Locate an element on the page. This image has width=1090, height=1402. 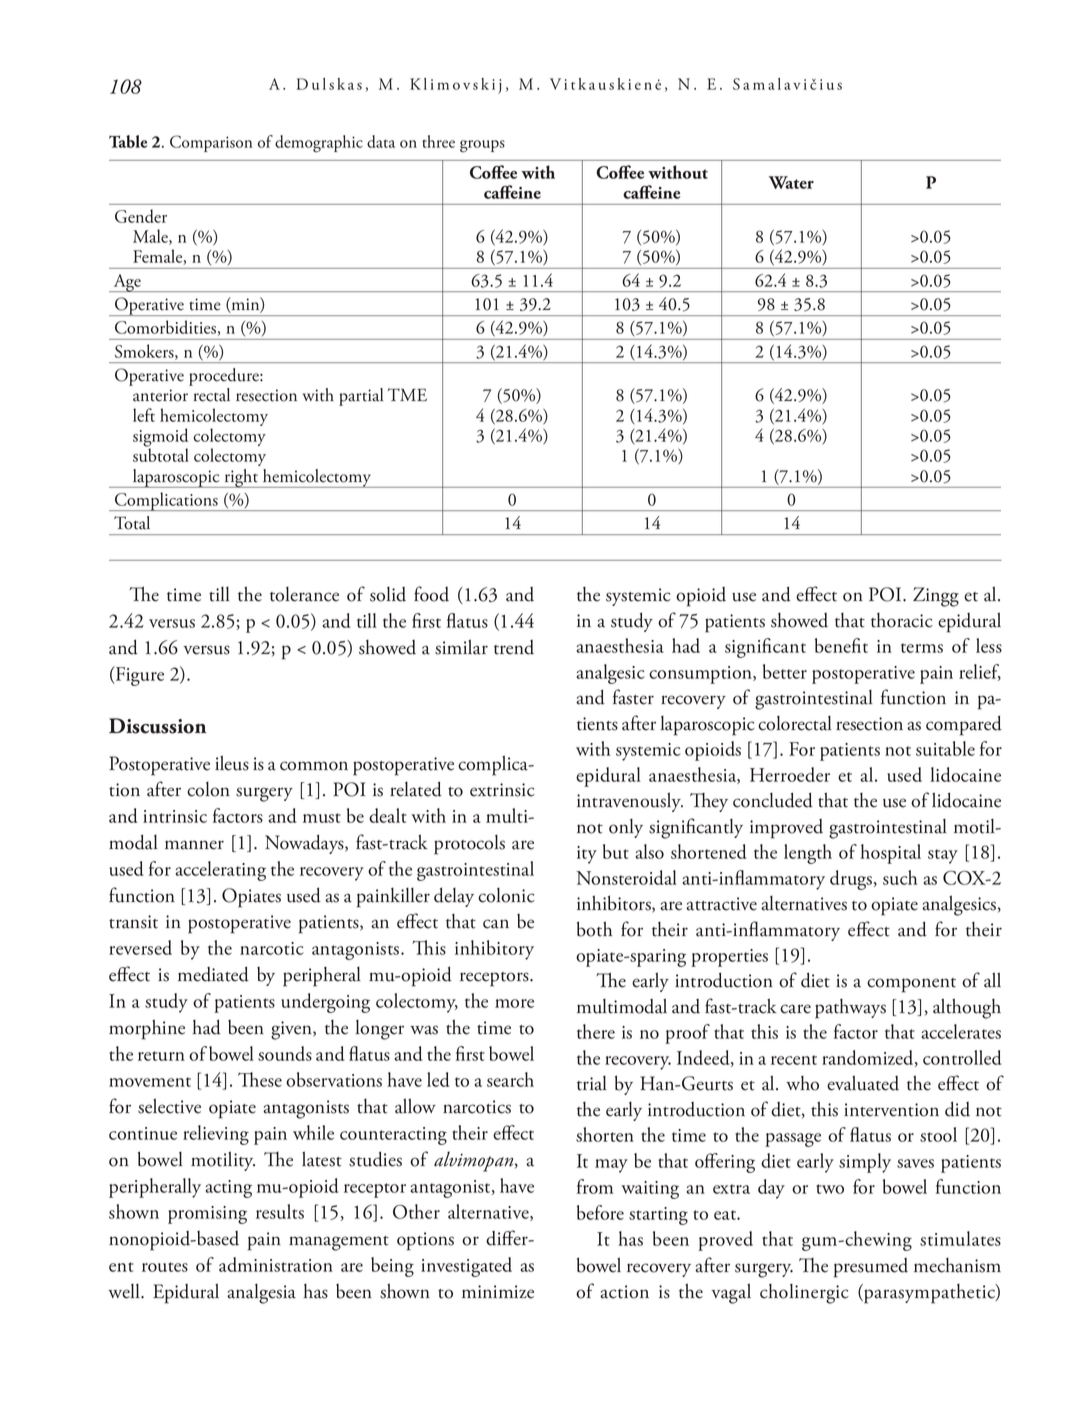
groups is located at coordinates (482, 146).
